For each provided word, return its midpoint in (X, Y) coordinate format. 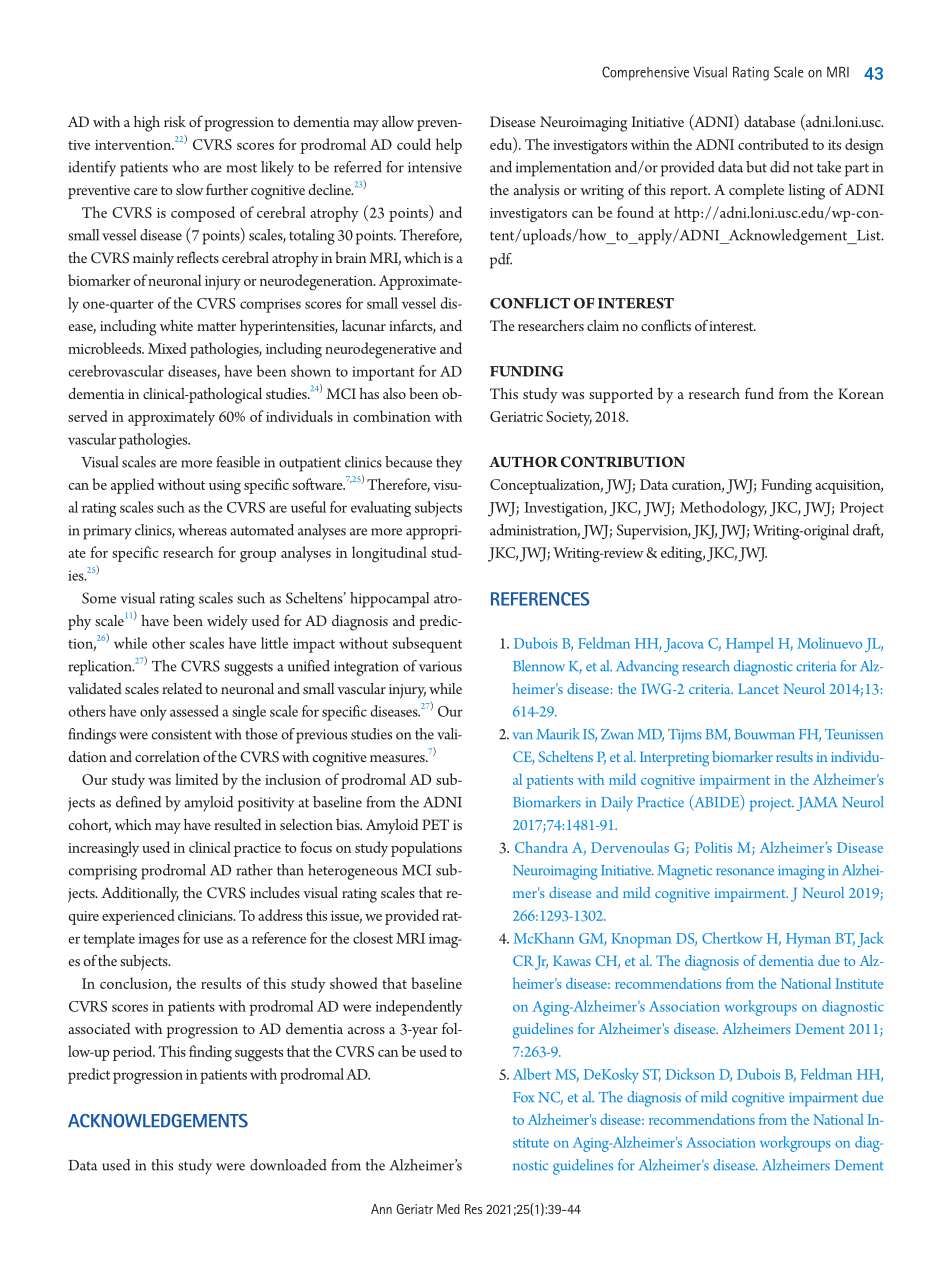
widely (227, 622)
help (449, 146)
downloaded (288, 1165)
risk (175, 121)
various (440, 666)
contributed (773, 144)
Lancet (758, 689)
